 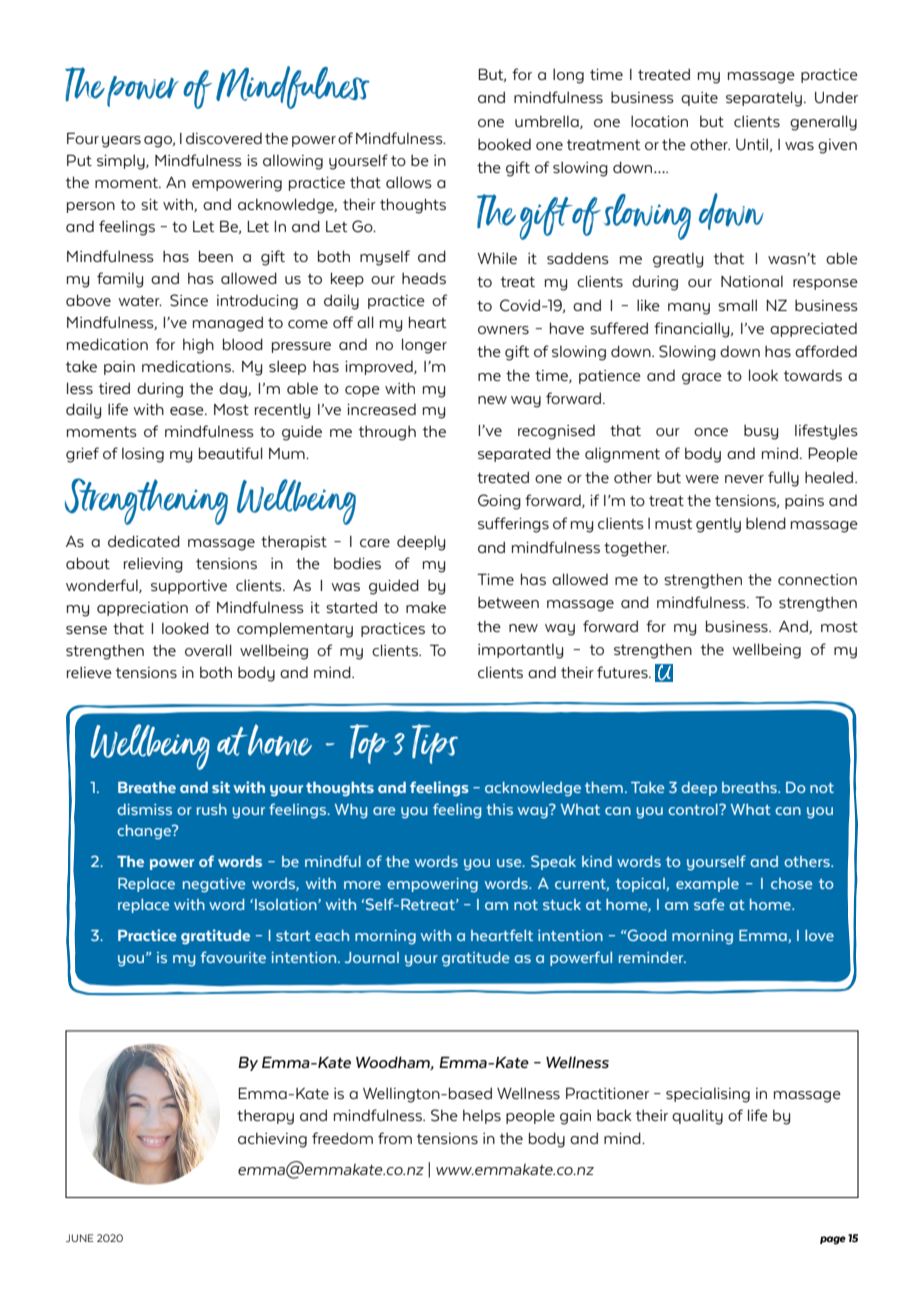 I want to click on never, so click(x=744, y=479).
